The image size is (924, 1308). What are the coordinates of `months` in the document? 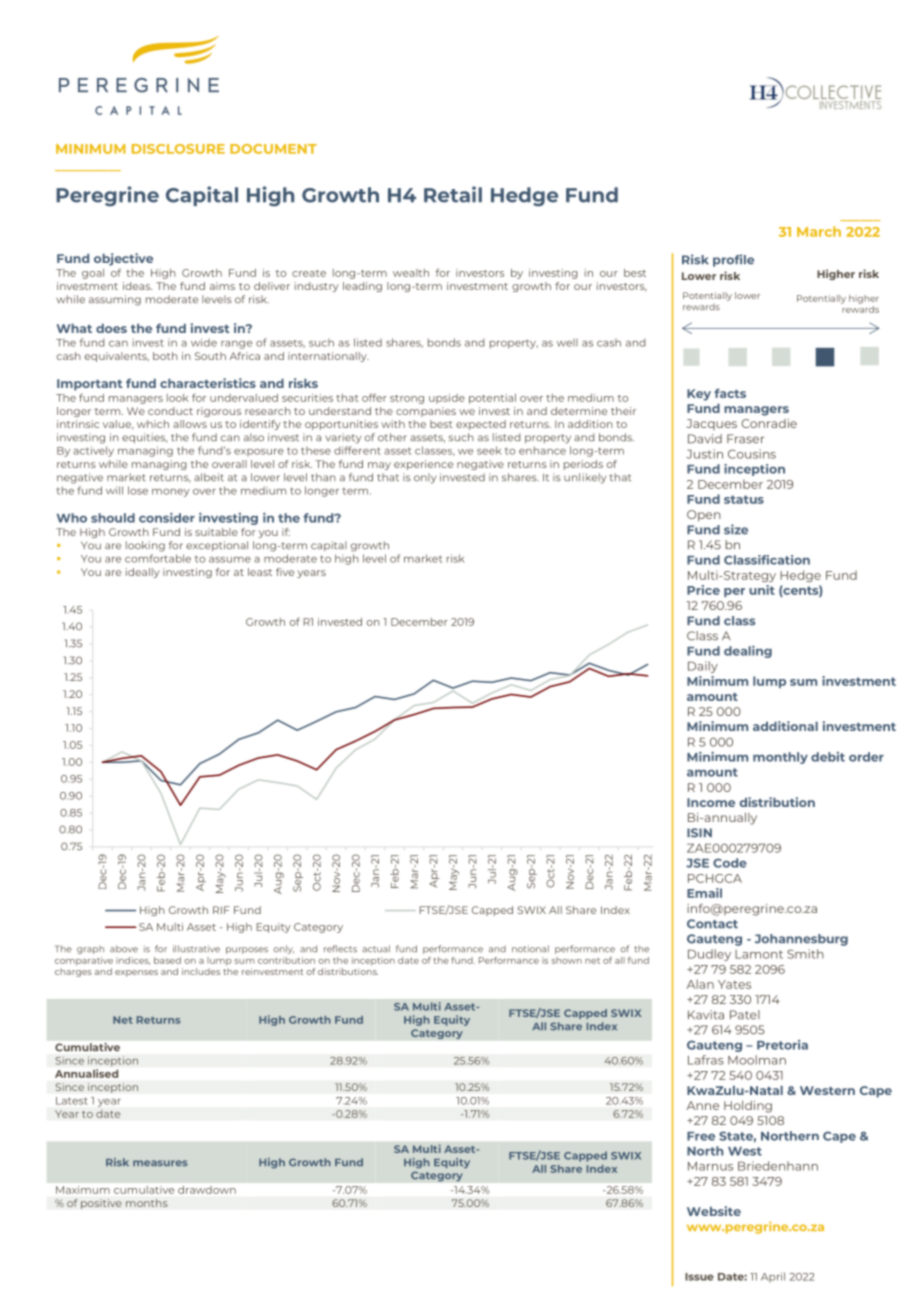 It's located at (147, 1203).
